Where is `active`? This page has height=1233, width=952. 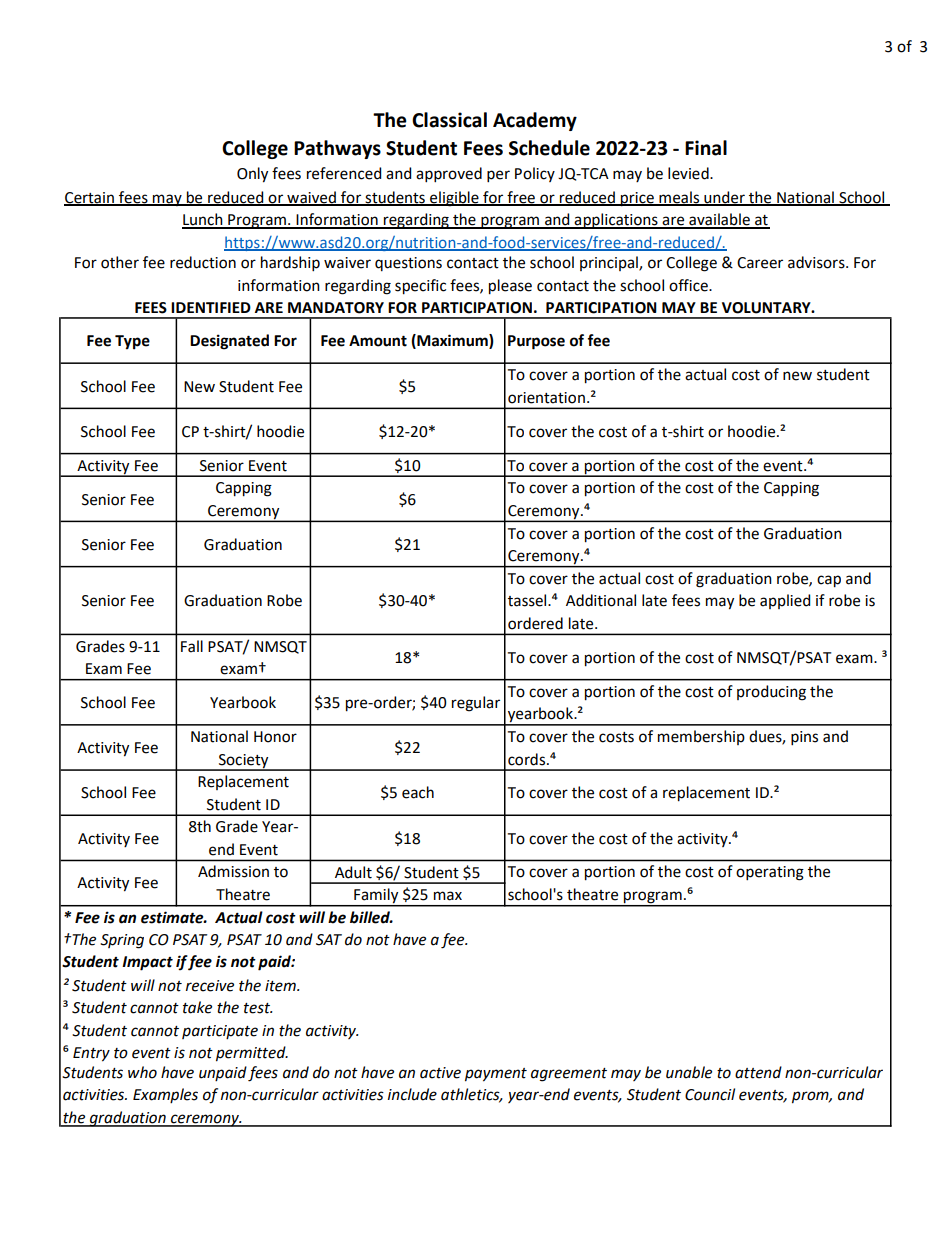
active is located at coordinates (440, 1073).
